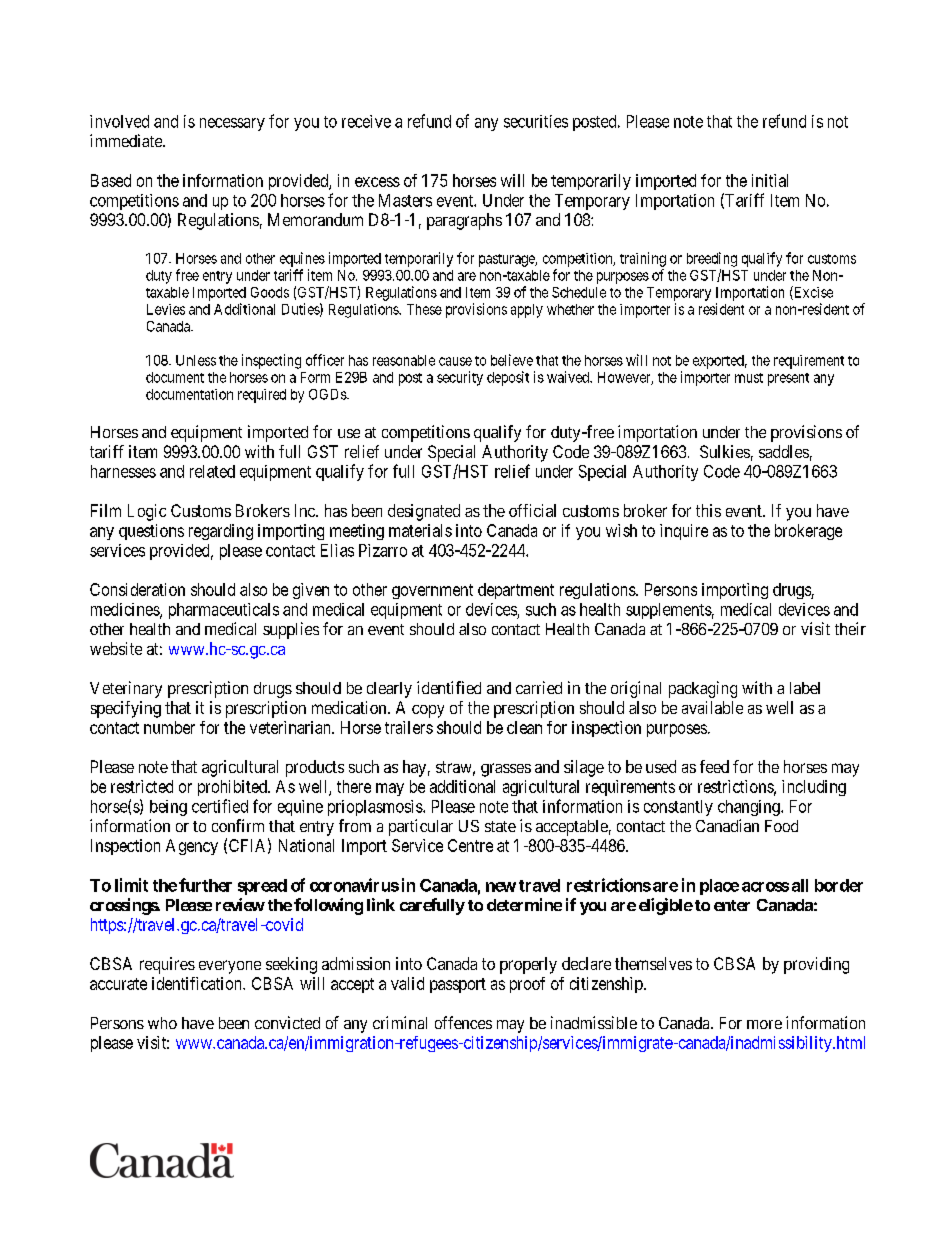  Describe the element at coordinates (198, 983) in the screenshot. I see `identification` at that location.
